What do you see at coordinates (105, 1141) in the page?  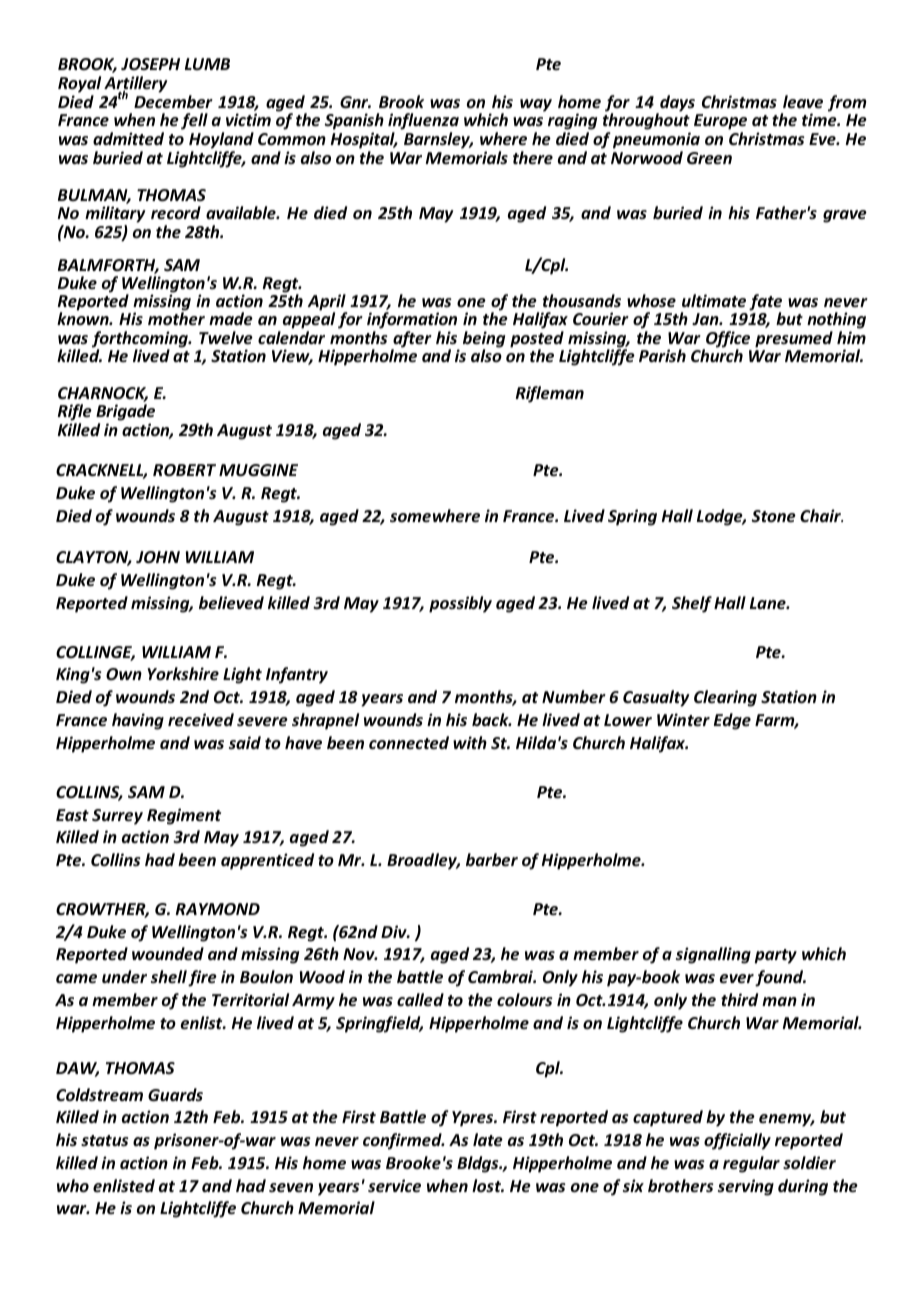 I see `status` at bounding box center [105, 1141].
